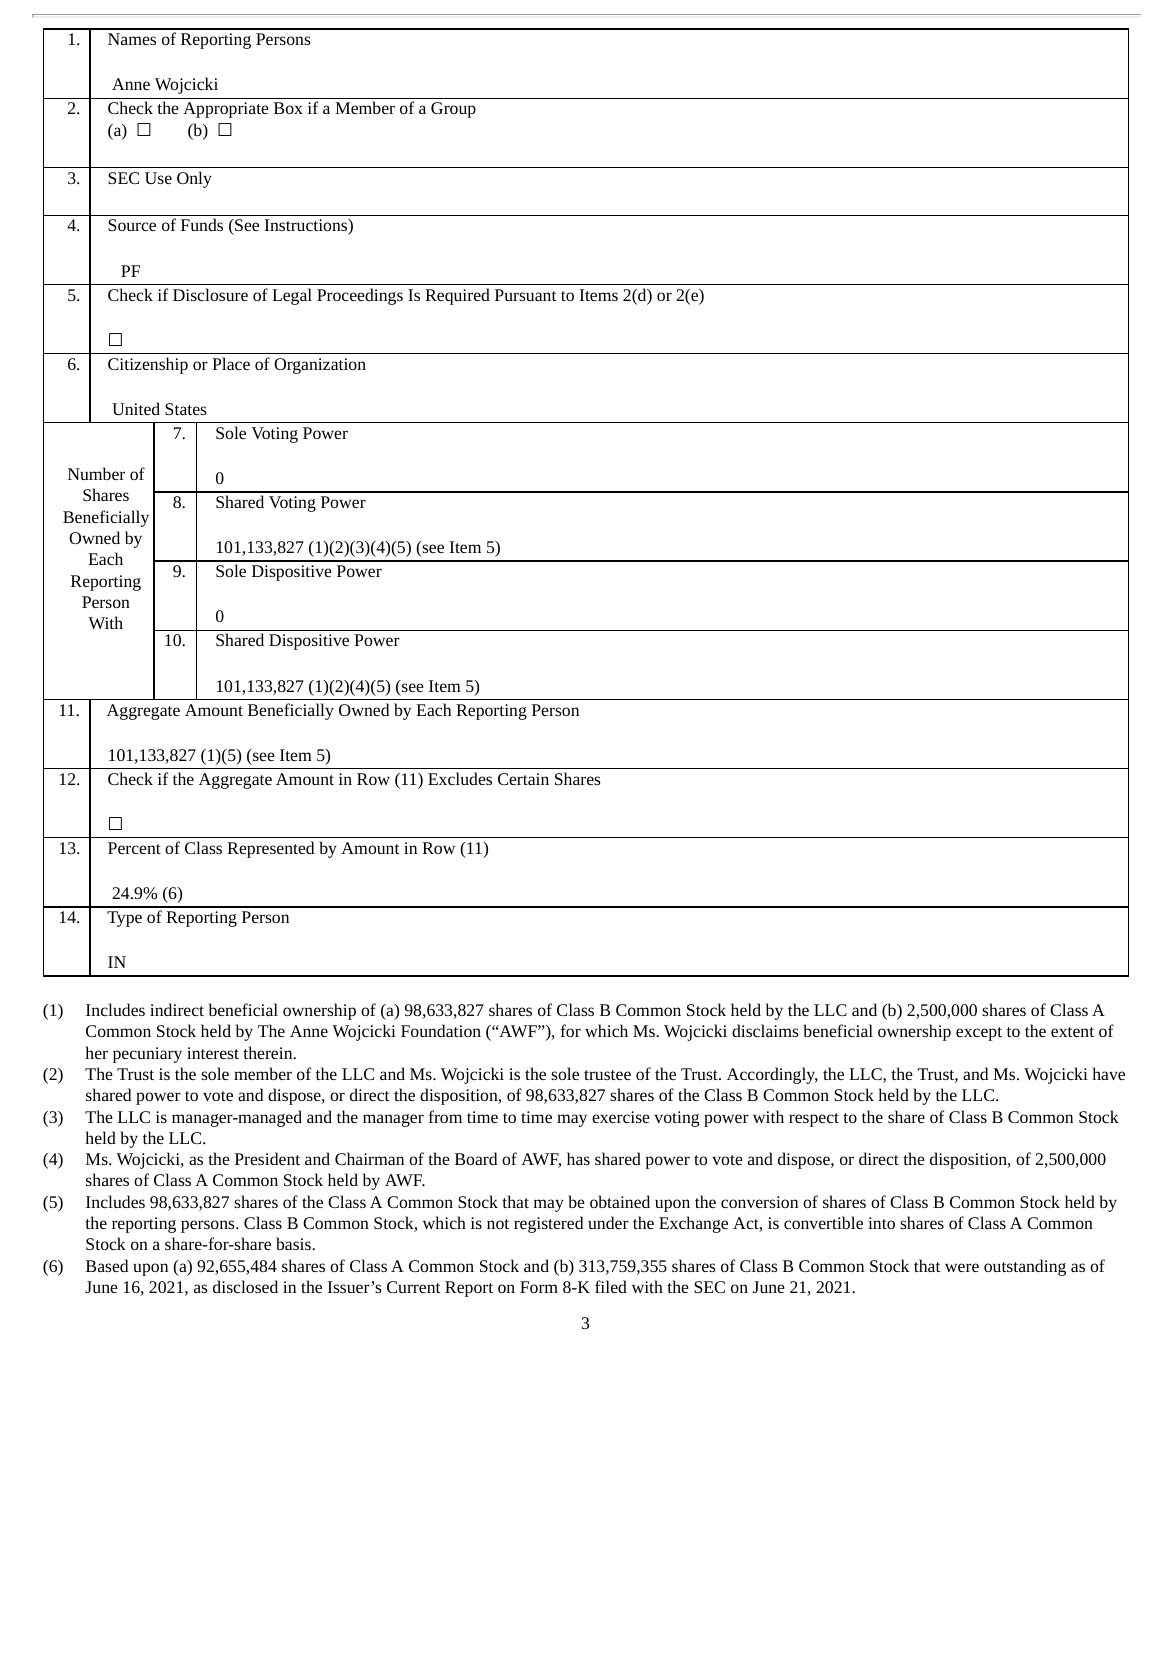 Image resolution: width=1172 pixels, height=1659 pixels. What do you see at coordinates (525, 295) in the screenshot?
I see `Pursuant` at bounding box center [525, 295].
